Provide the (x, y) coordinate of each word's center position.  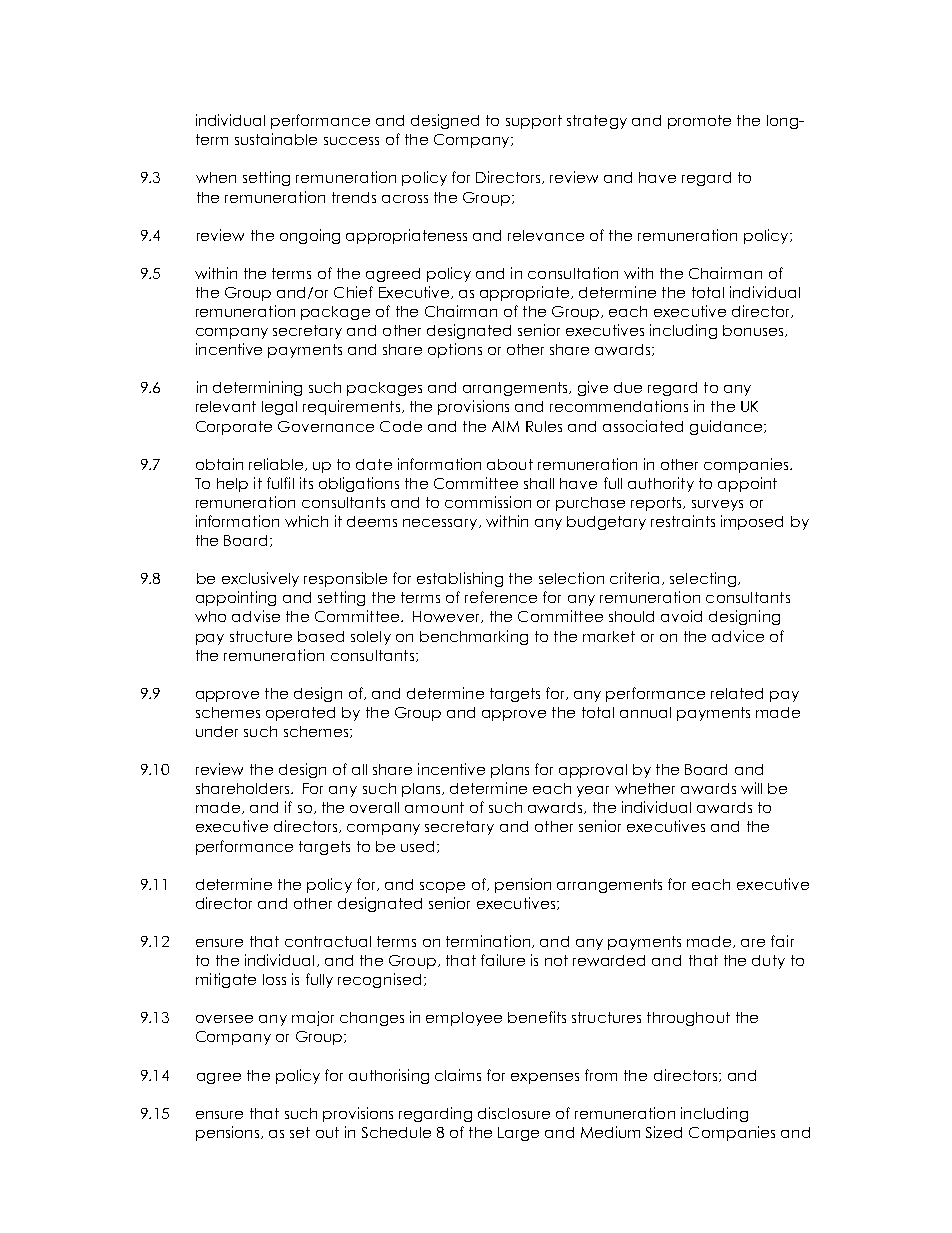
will (751, 788)
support (534, 122)
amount (434, 807)
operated (300, 714)
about (510, 464)
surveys (717, 505)
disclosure (514, 1113)
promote (699, 122)
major (313, 1018)
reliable (277, 464)
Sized (664, 1132)
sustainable (276, 139)
